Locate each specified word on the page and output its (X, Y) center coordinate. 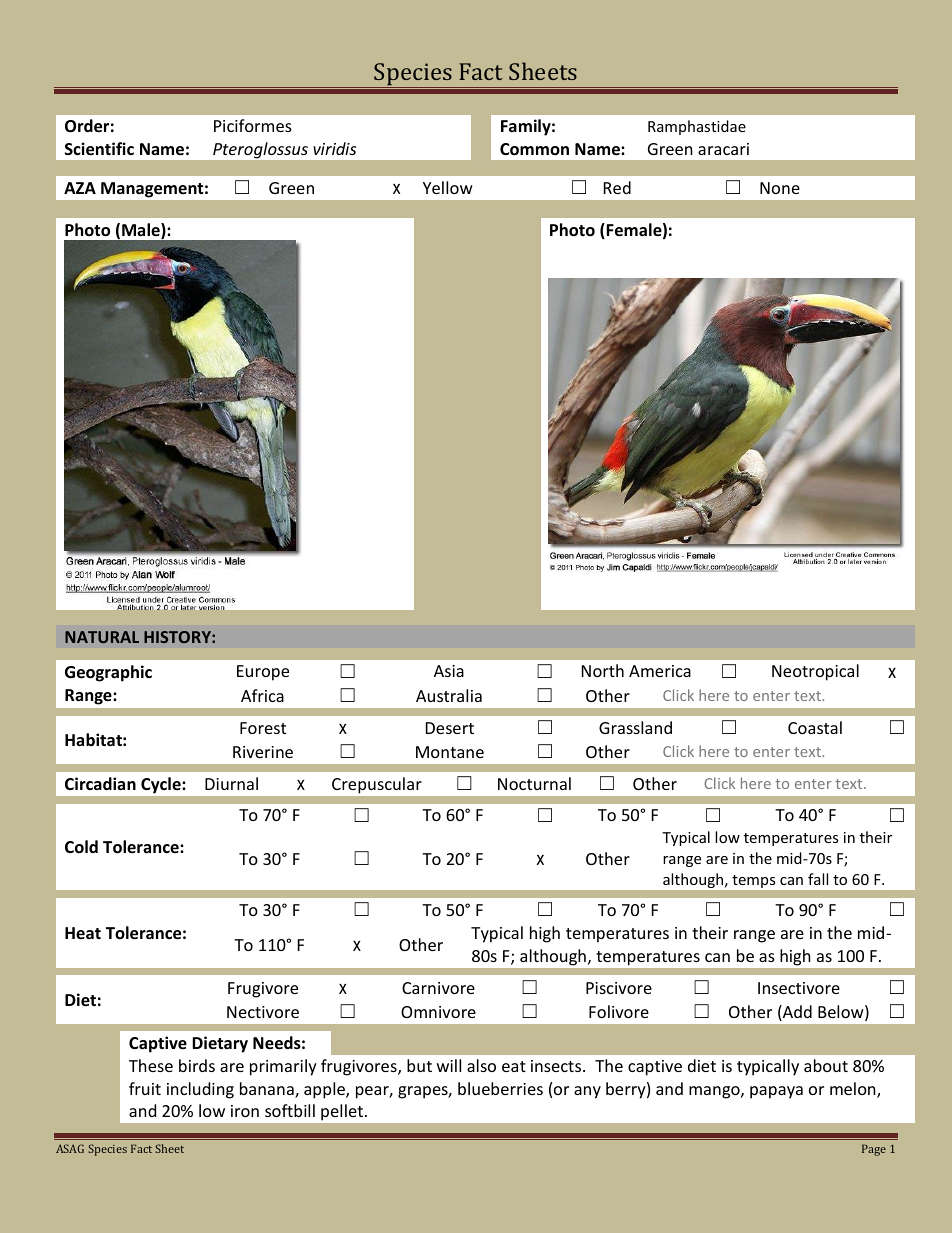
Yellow (448, 187)
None (780, 188)
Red (617, 187)
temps (753, 881)
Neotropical (815, 672)
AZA (80, 188)
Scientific (99, 149)
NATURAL (102, 637)
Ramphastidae (697, 127)
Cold (81, 847)
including (200, 1090)
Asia (449, 671)
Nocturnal (534, 783)
